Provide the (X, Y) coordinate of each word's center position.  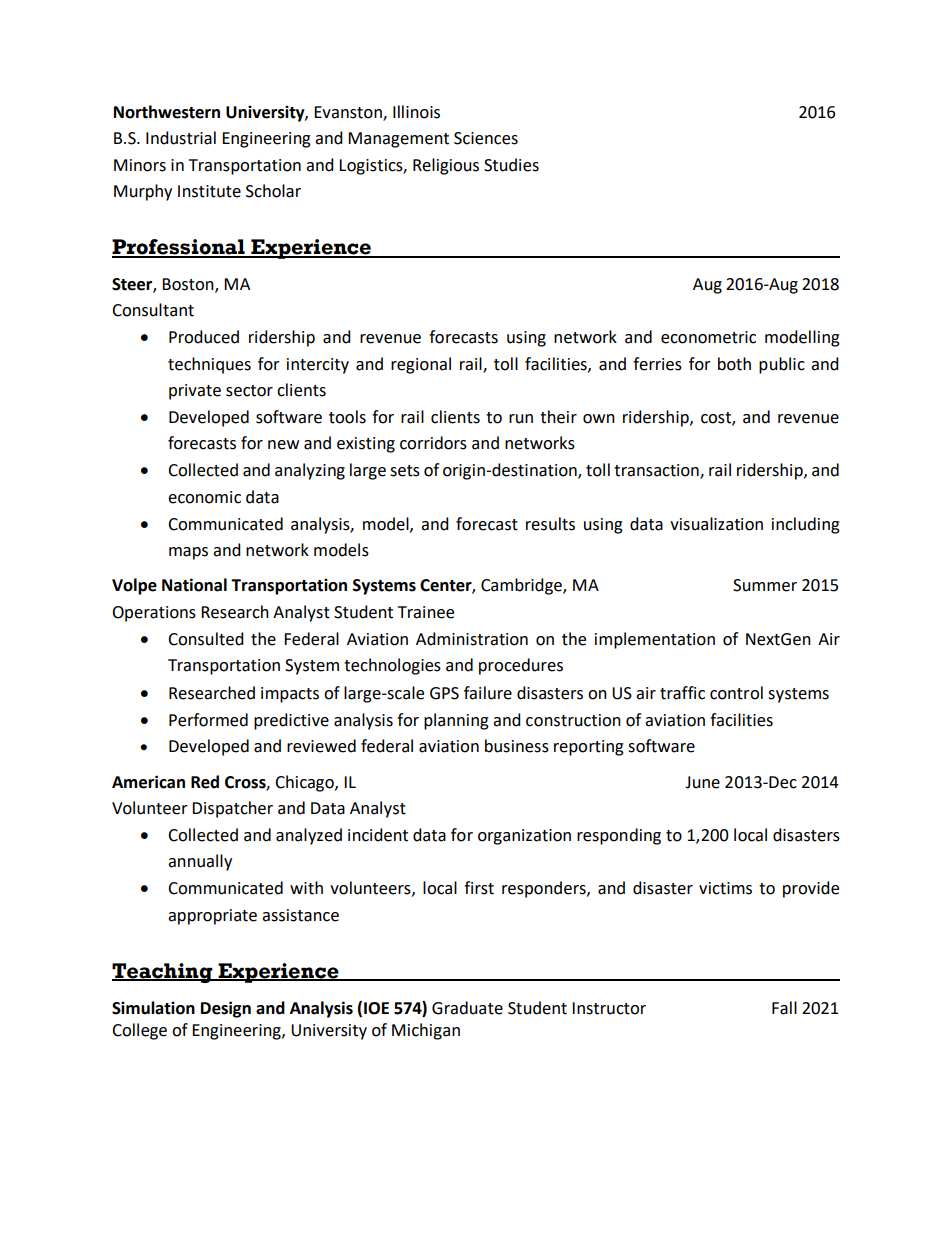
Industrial (181, 138)
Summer (765, 585)
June (702, 782)
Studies (511, 165)
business (517, 746)
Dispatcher (232, 809)
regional (421, 365)
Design (226, 1009)
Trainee (426, 612)
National (194, 585)
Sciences (486, 138)
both (734, 364)
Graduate (467, 1008)
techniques (209, 365)
